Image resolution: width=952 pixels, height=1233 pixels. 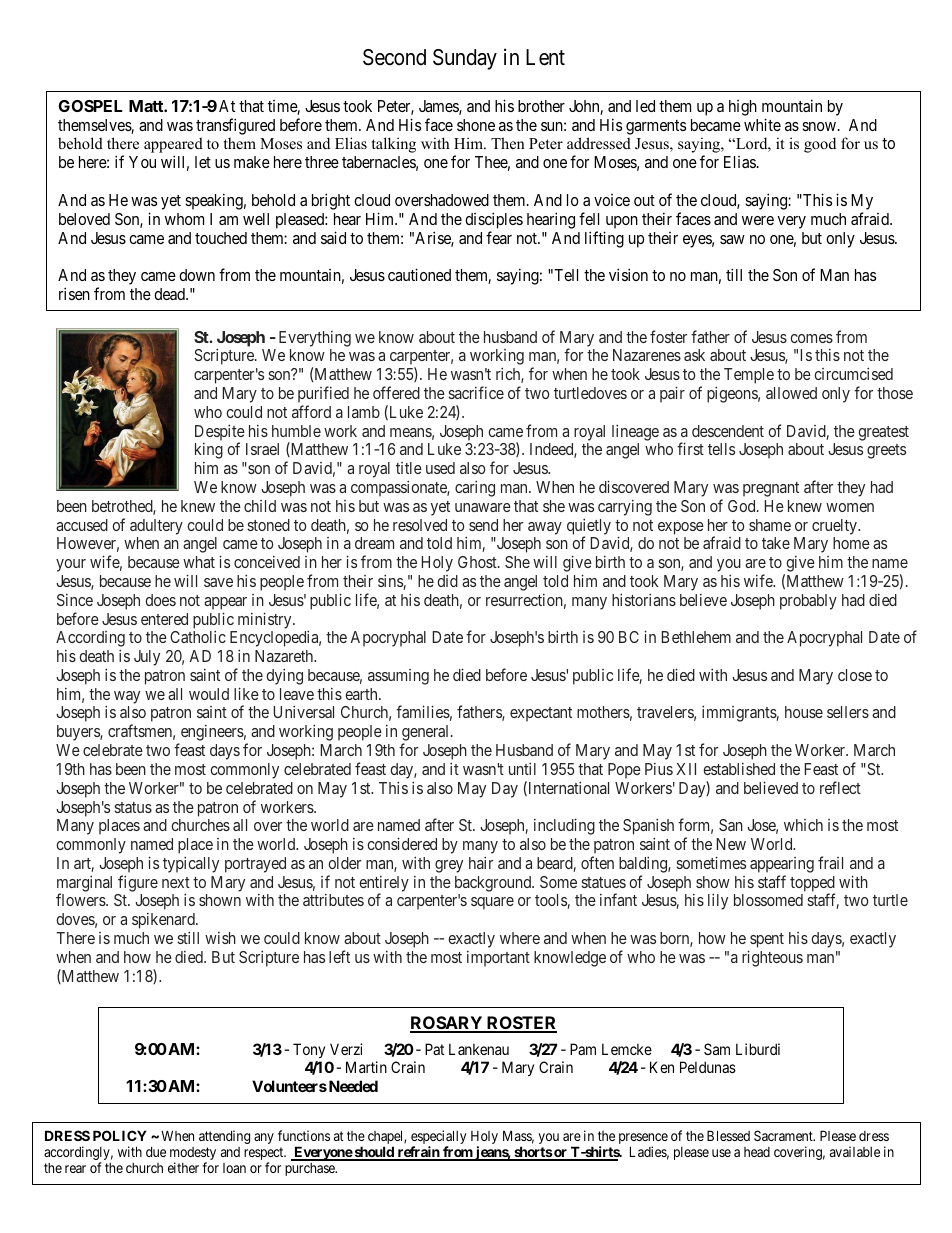 What do you see at coordinates (170, 294) in the page?
I see `dead` at bounding box center [170, 294].
